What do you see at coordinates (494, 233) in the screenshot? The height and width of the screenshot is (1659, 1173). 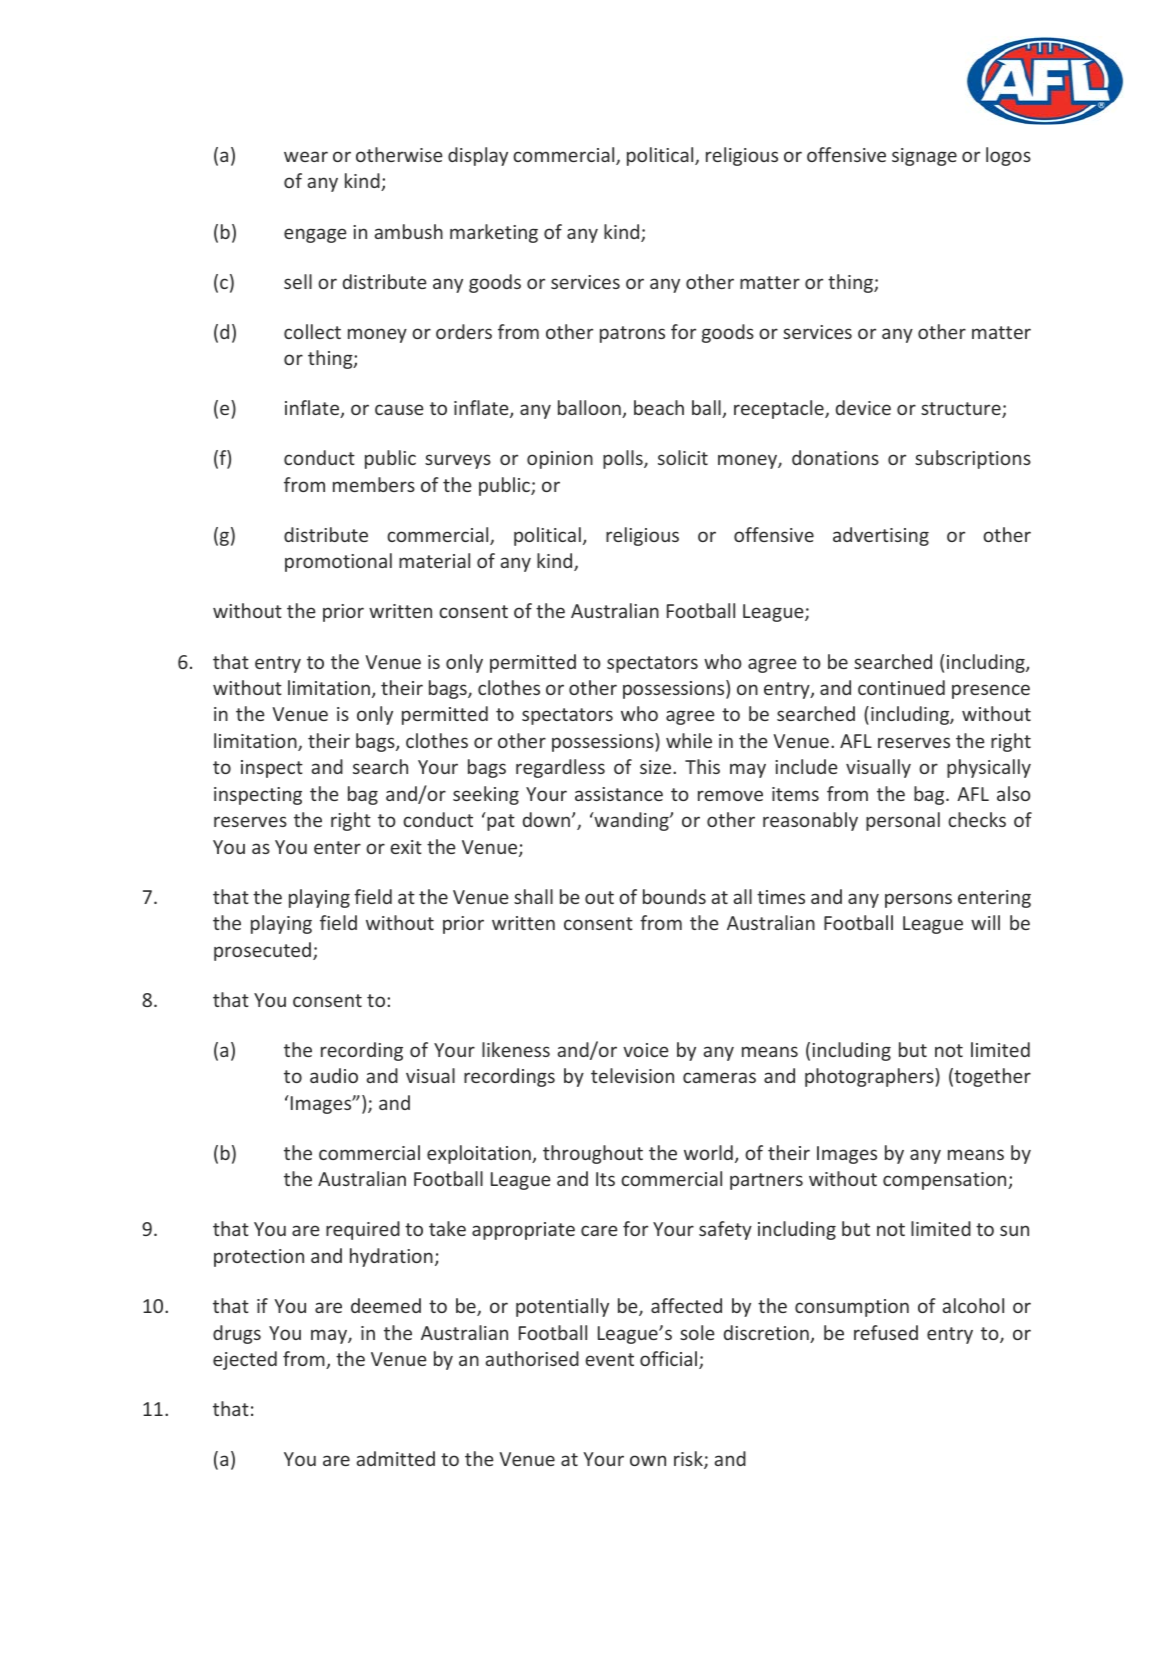 I see `marketing` at bounding box center [494, 233].
